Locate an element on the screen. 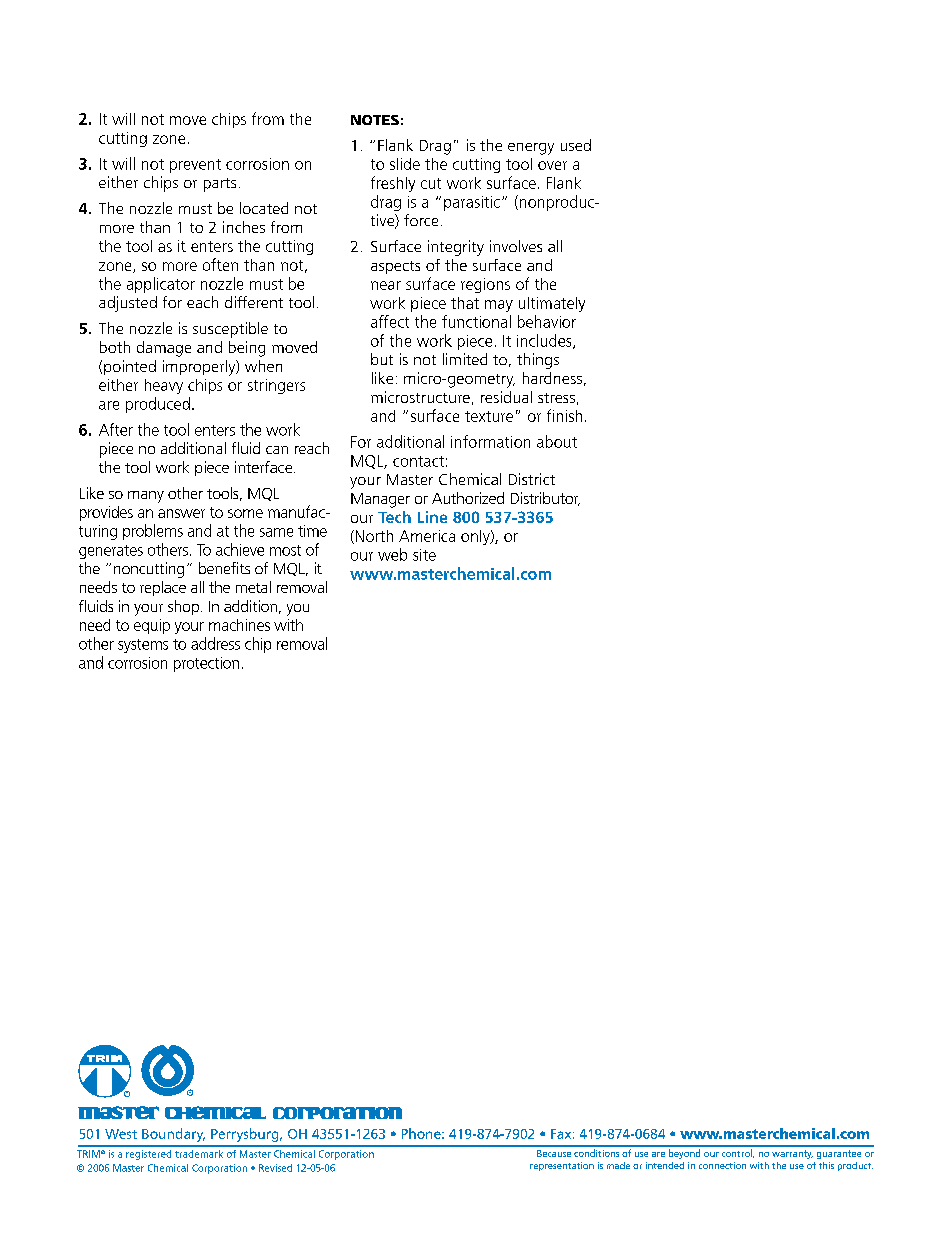  representation is located at coordinates (562, 1166).
